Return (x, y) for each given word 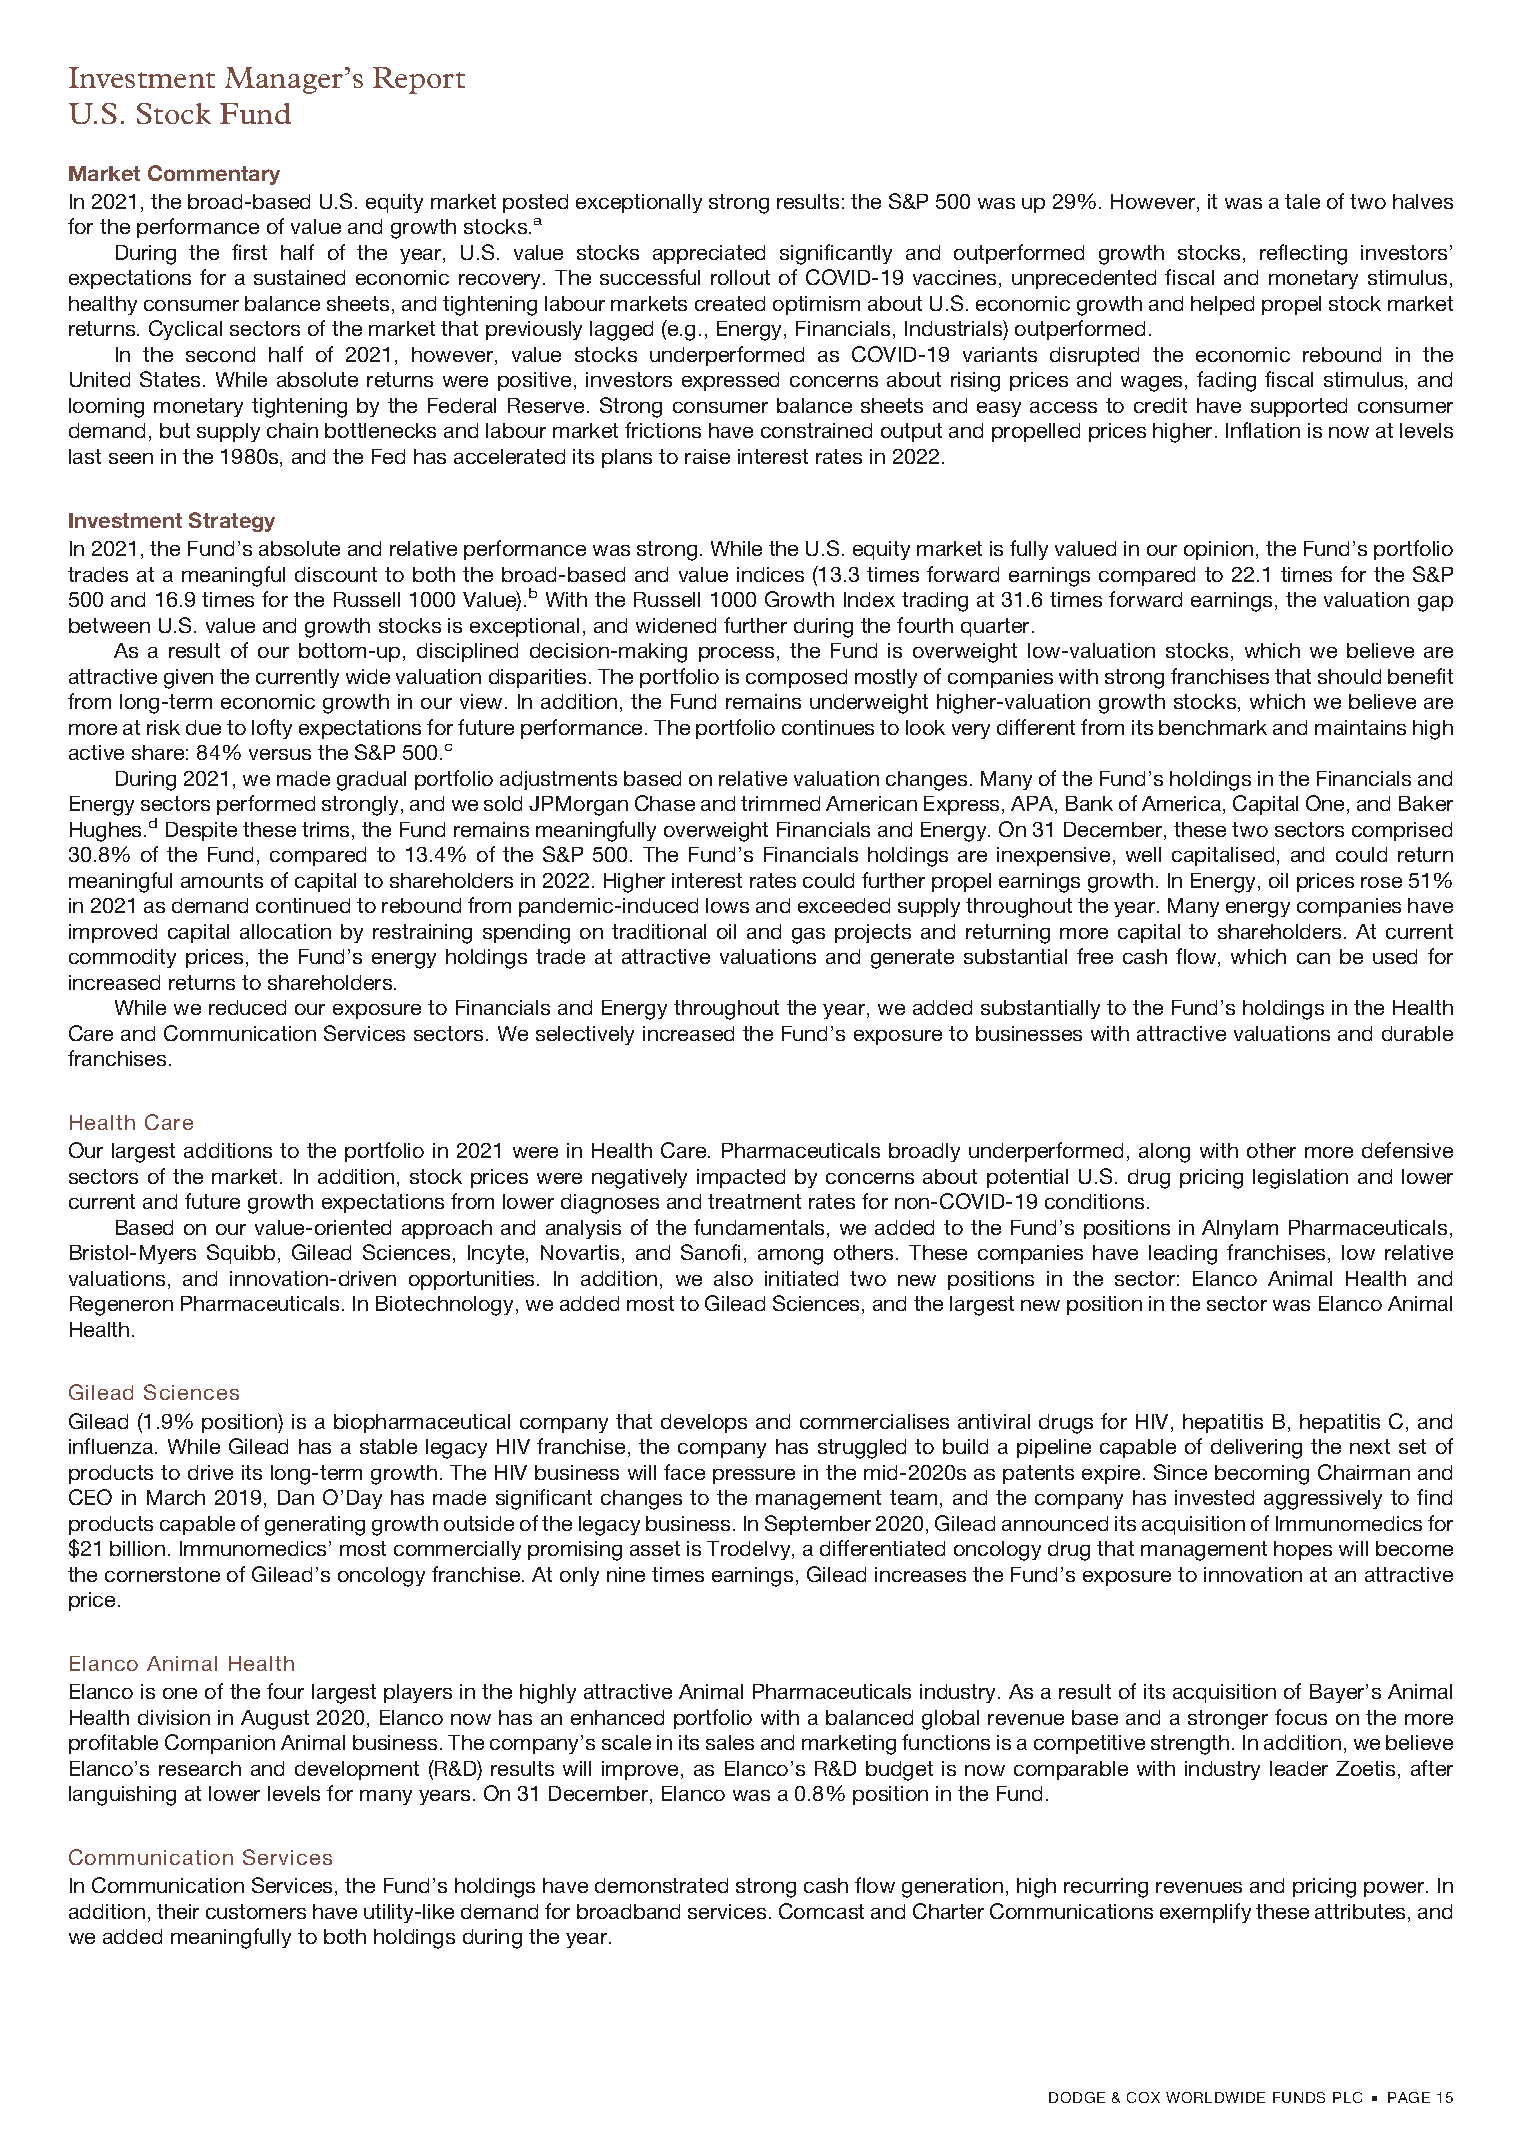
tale (1302, 201)
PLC (1347, 2097)
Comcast (821, 1911)
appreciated (709, 254)
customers (256, 1911)
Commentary (214, 175)
